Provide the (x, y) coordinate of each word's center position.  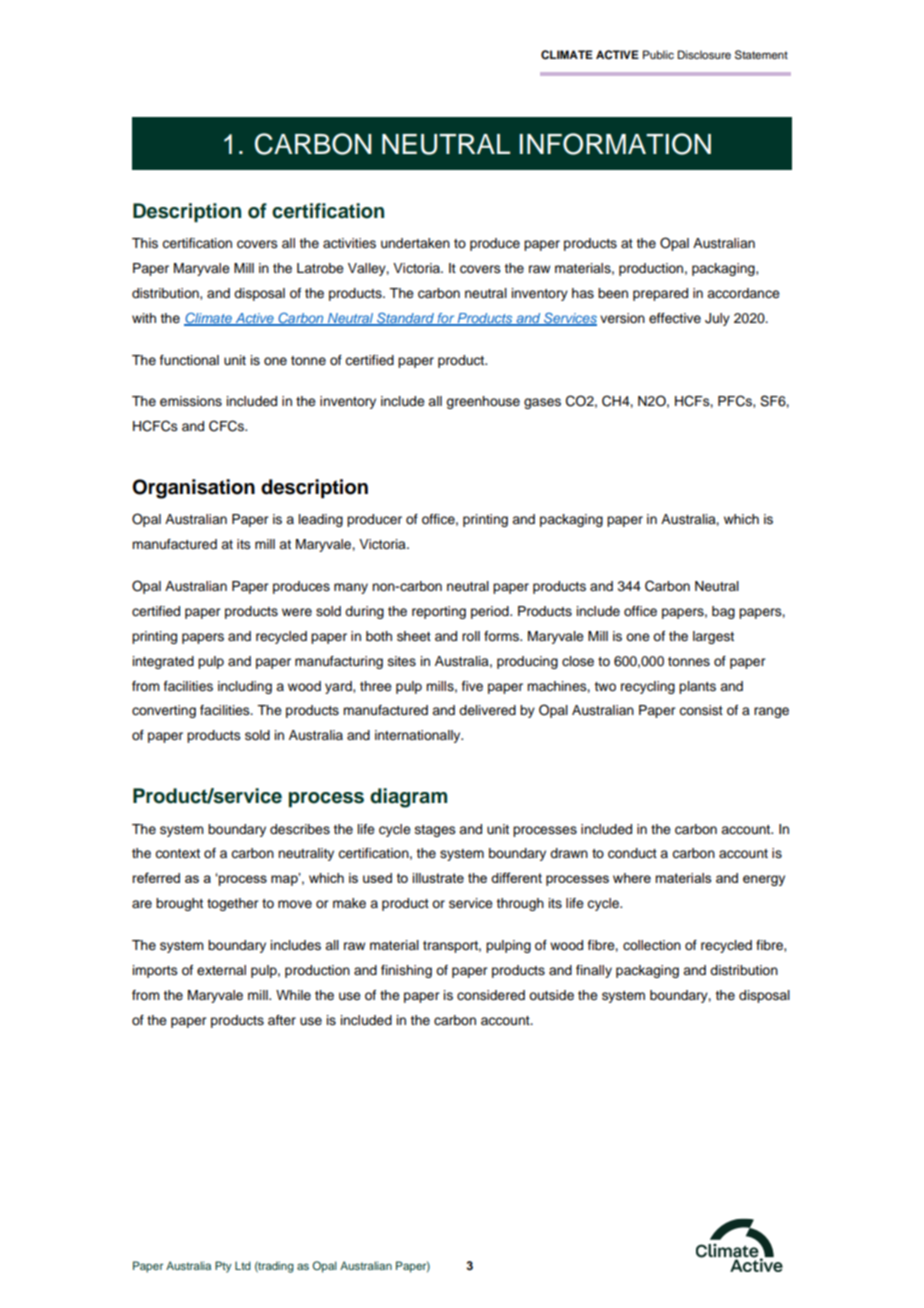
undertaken (415, 243)
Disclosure (704, 54)
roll (471, 636)
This (145, 243)
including (245, 687)
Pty (223, 1267)
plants (697, 687)
